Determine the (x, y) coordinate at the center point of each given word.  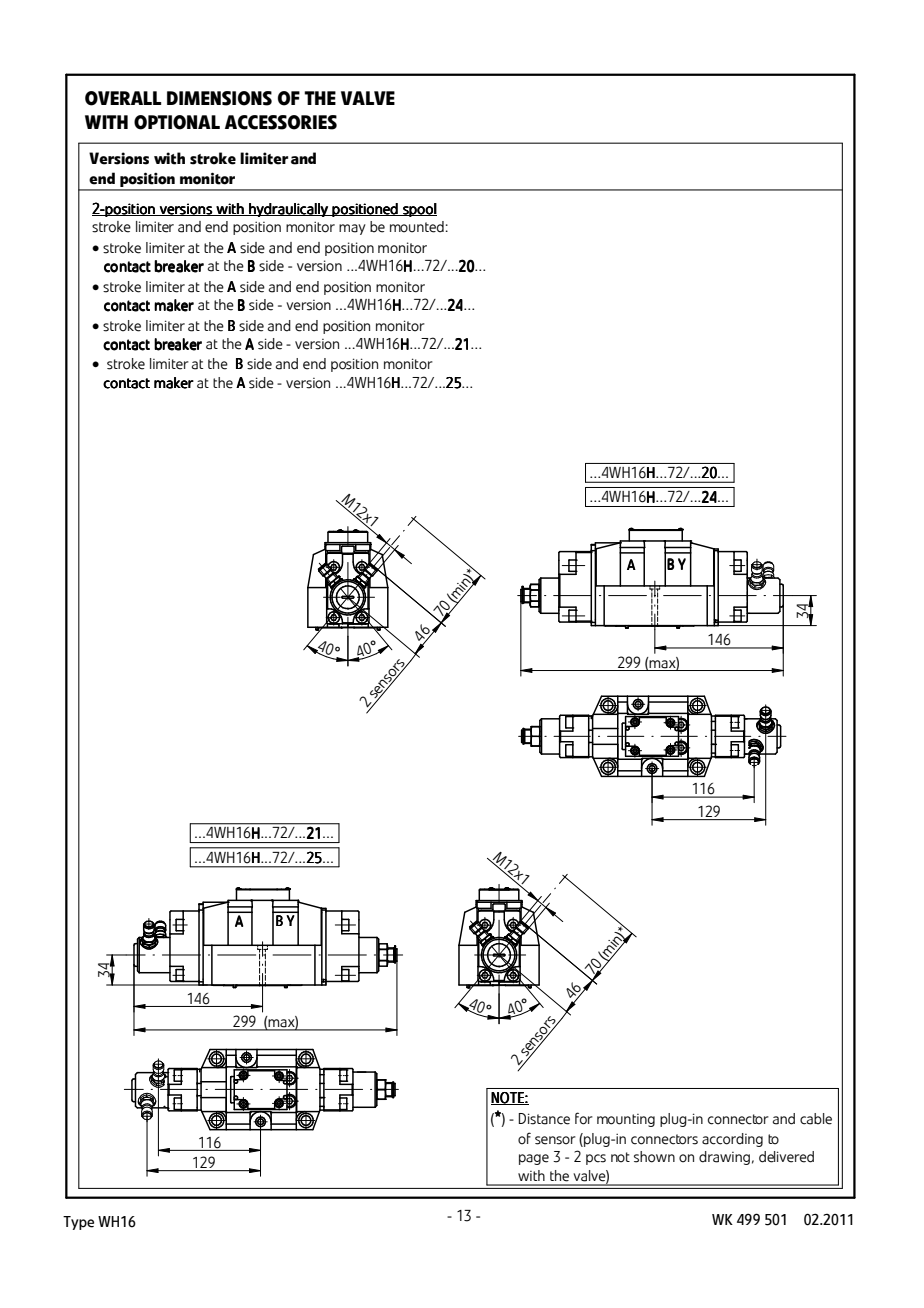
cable (816, 1119)
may (352, 229)
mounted (417, 227)
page (534, 1159)
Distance (544, 1119)
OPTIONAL (177, 122)
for (584, 1118)
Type (78, 1223)
